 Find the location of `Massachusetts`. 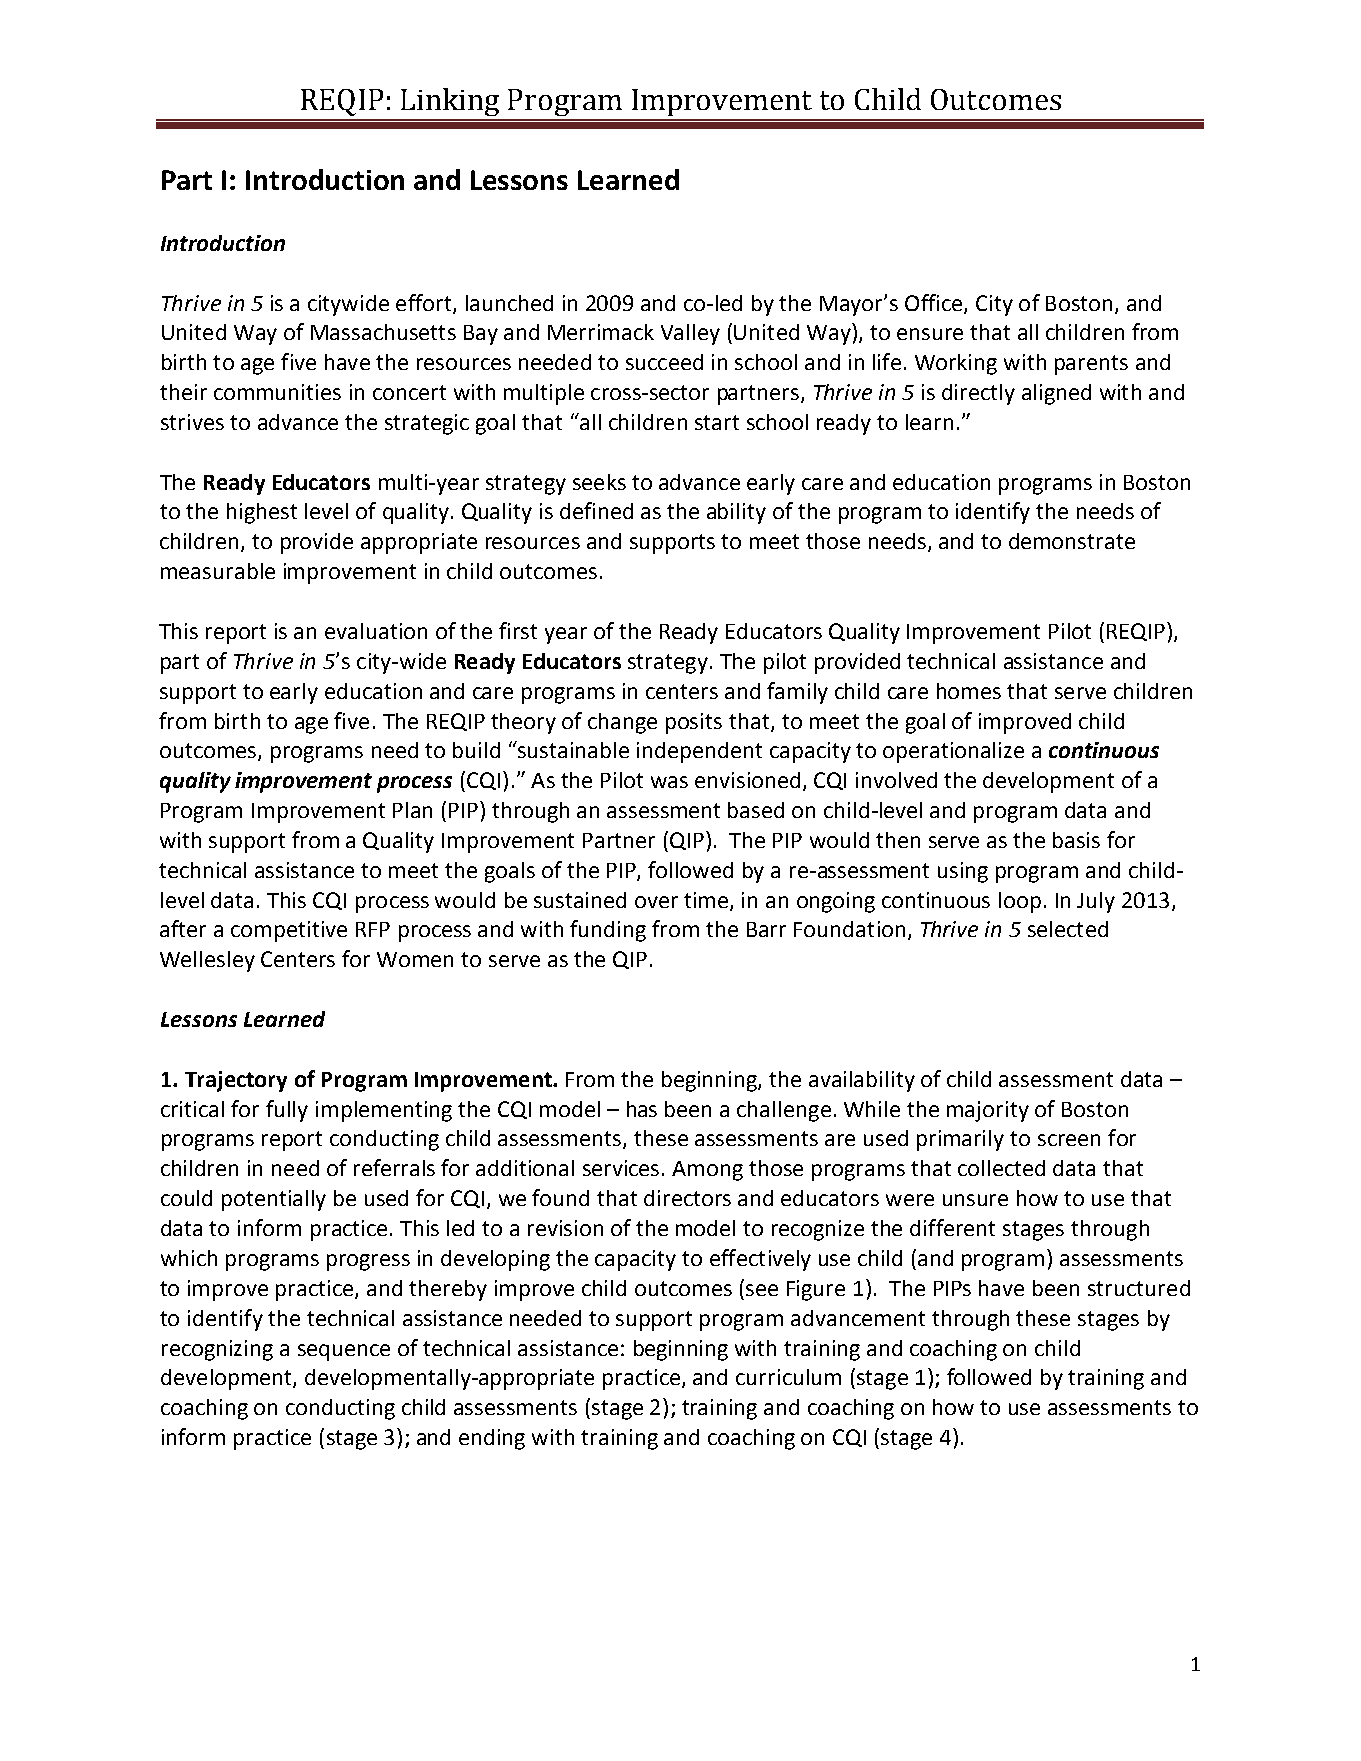

Massachusetts is located at coordinates (383, 332).
